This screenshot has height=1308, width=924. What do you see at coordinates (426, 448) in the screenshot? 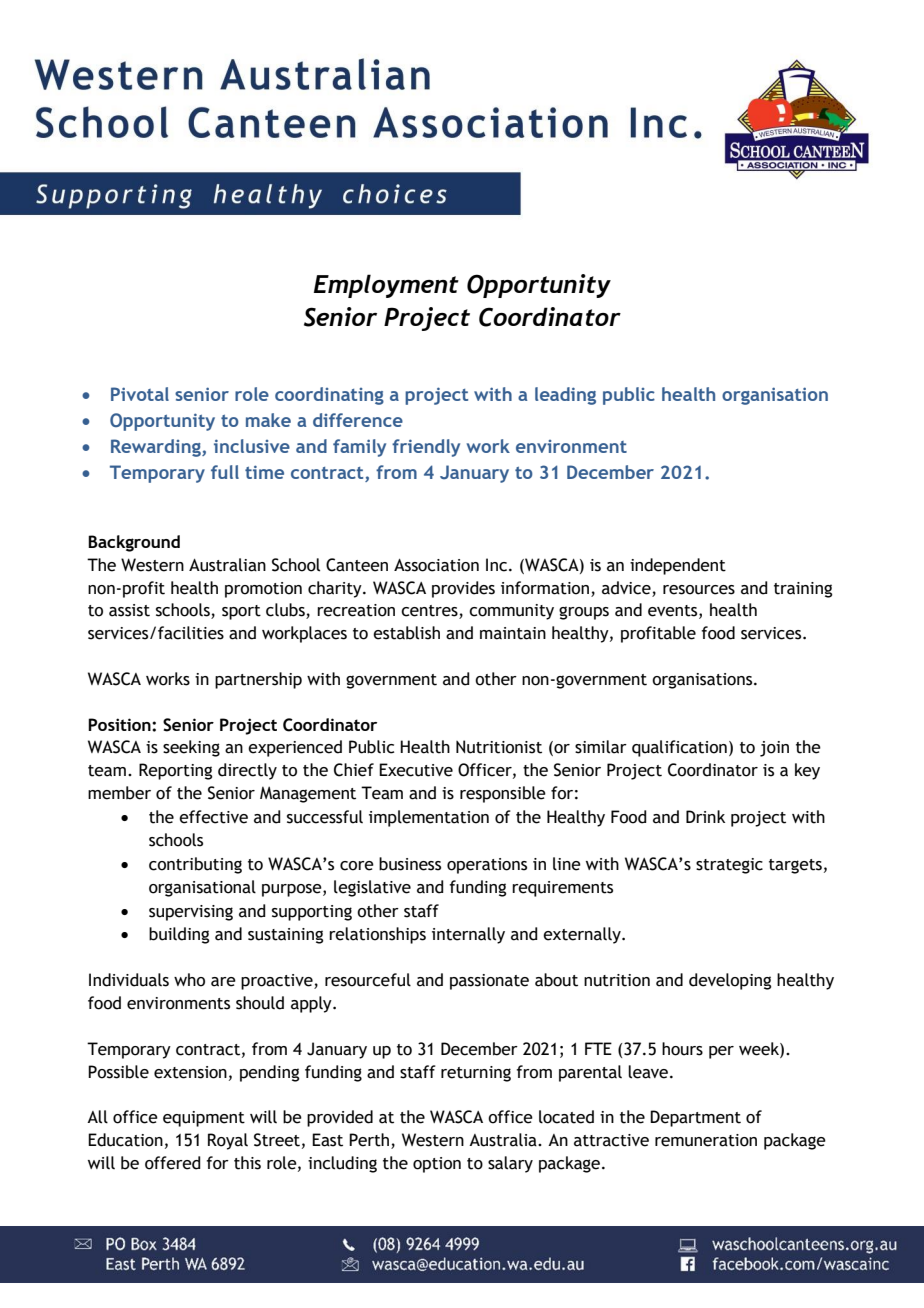
I see `friendly` at bounding box center [426, 448].
